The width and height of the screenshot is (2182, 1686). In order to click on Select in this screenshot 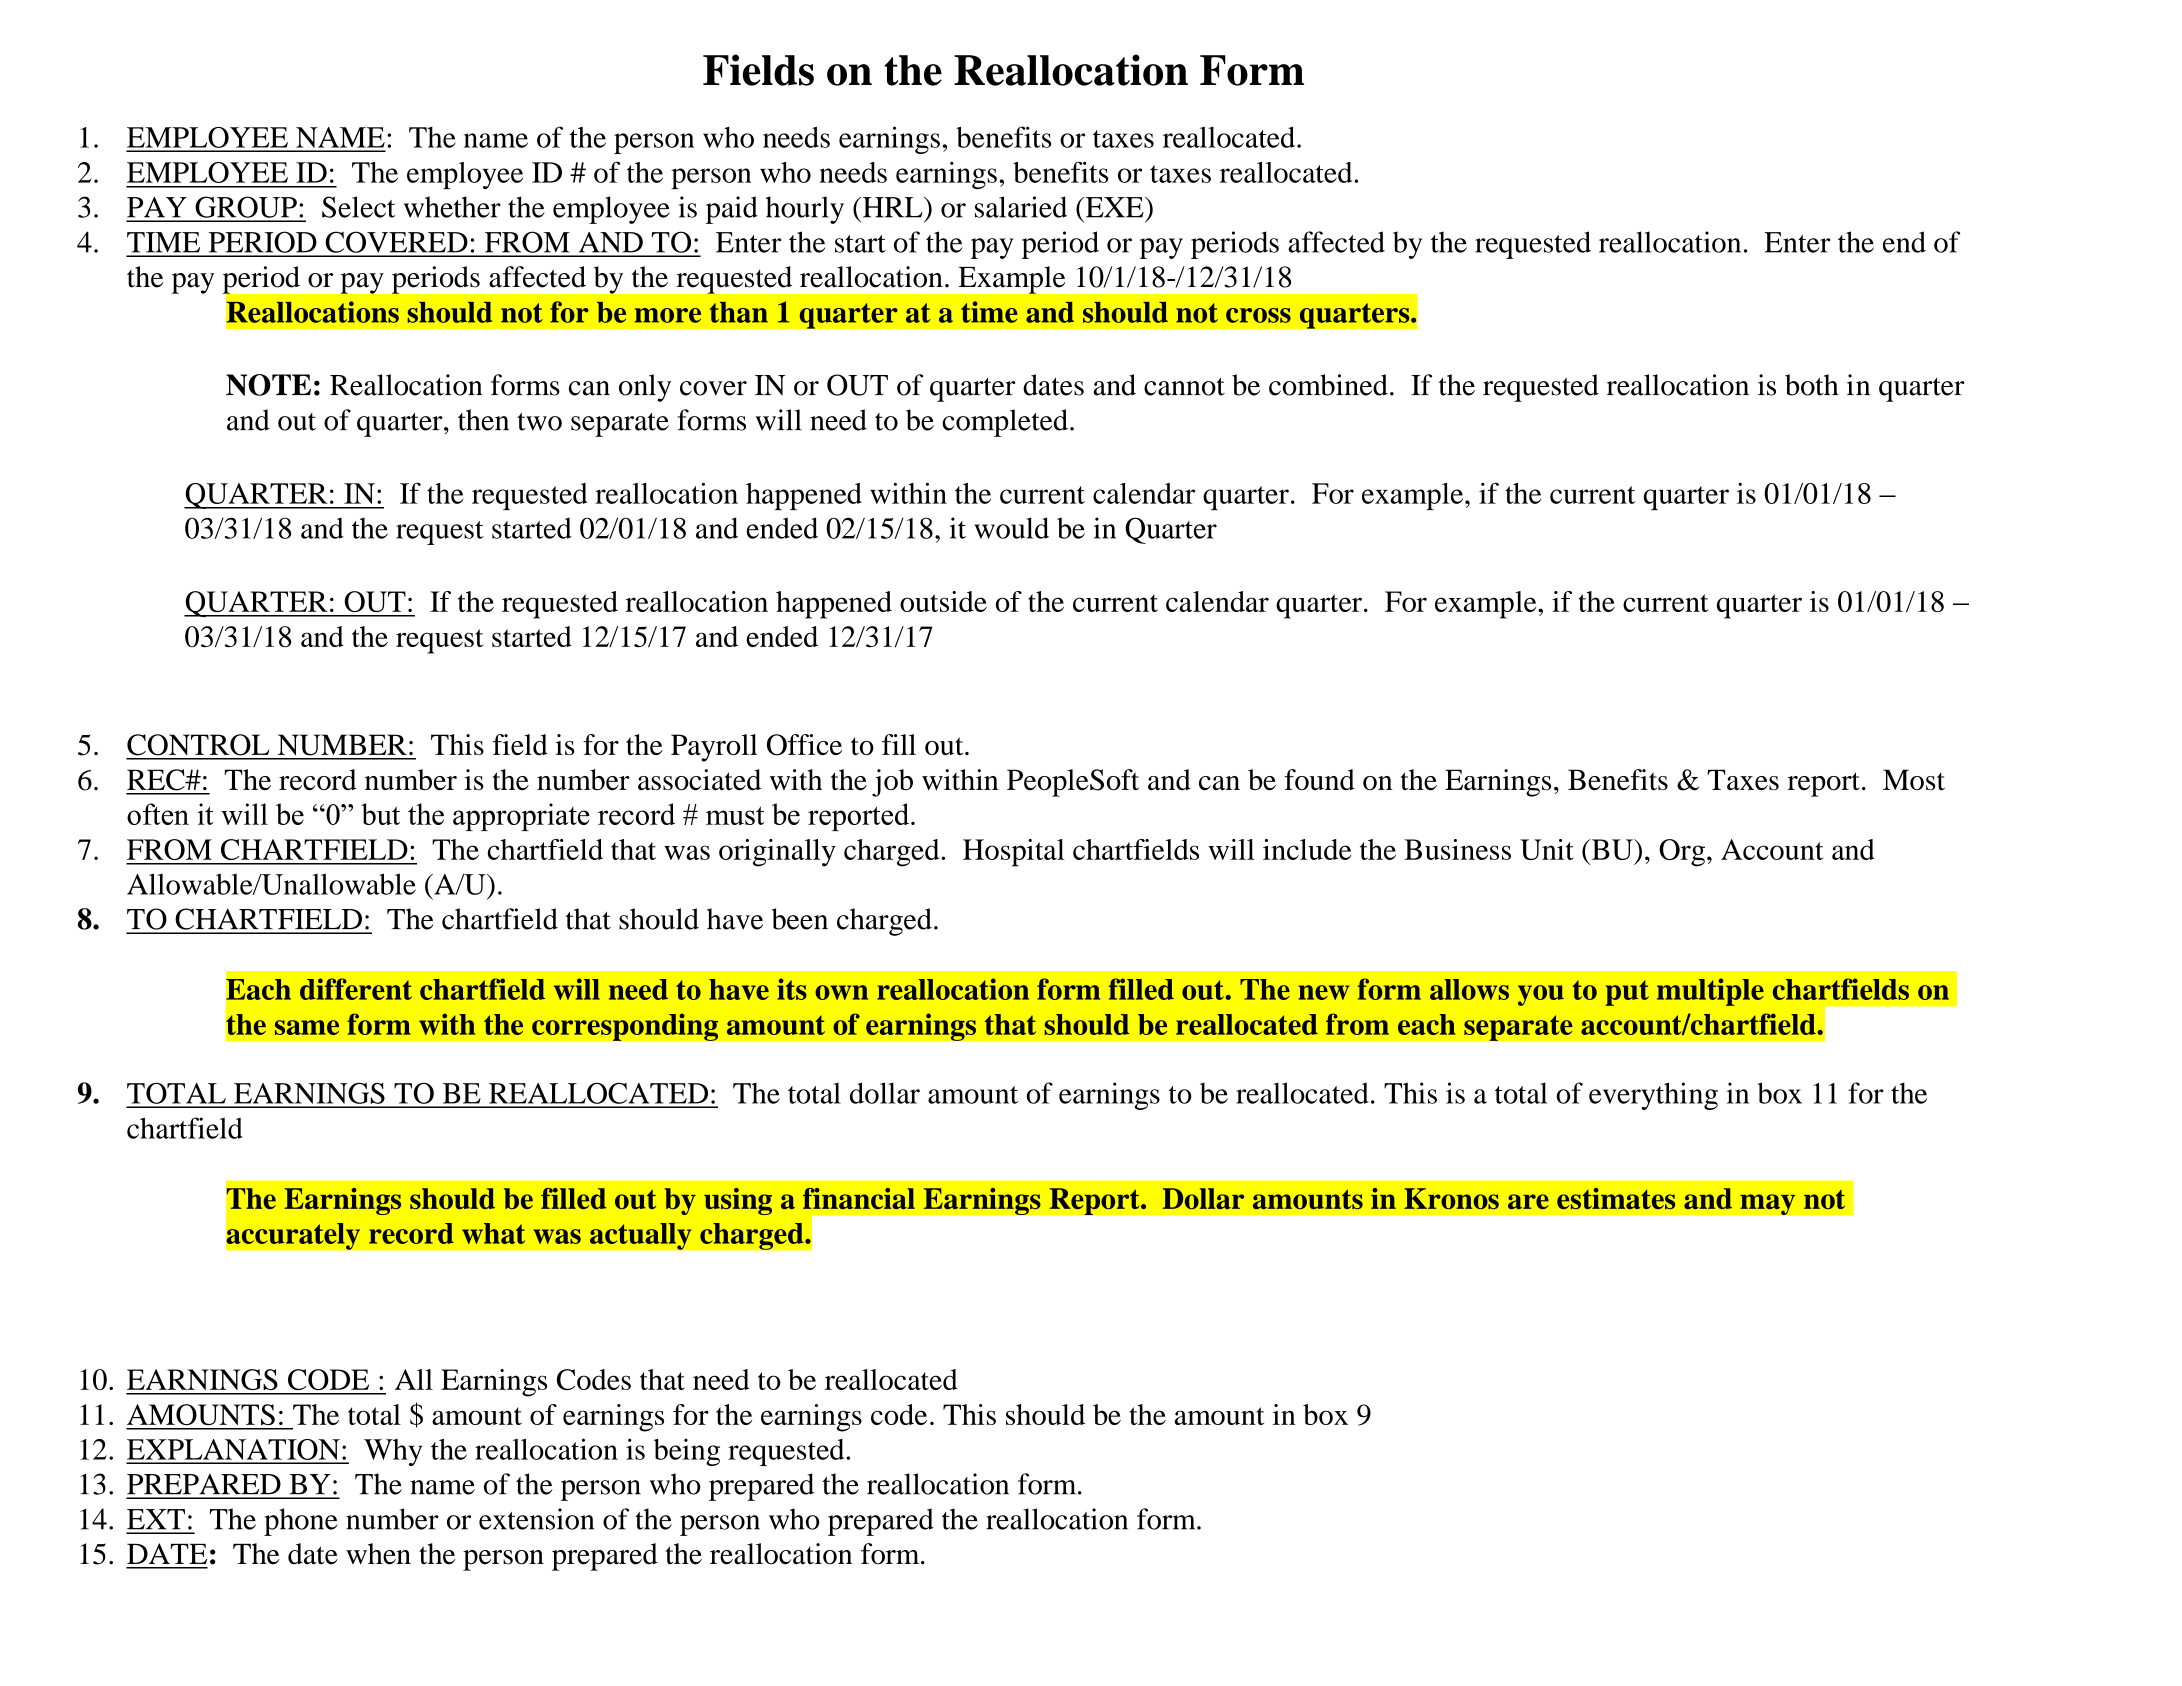, I will do `click(358, 207)`.
